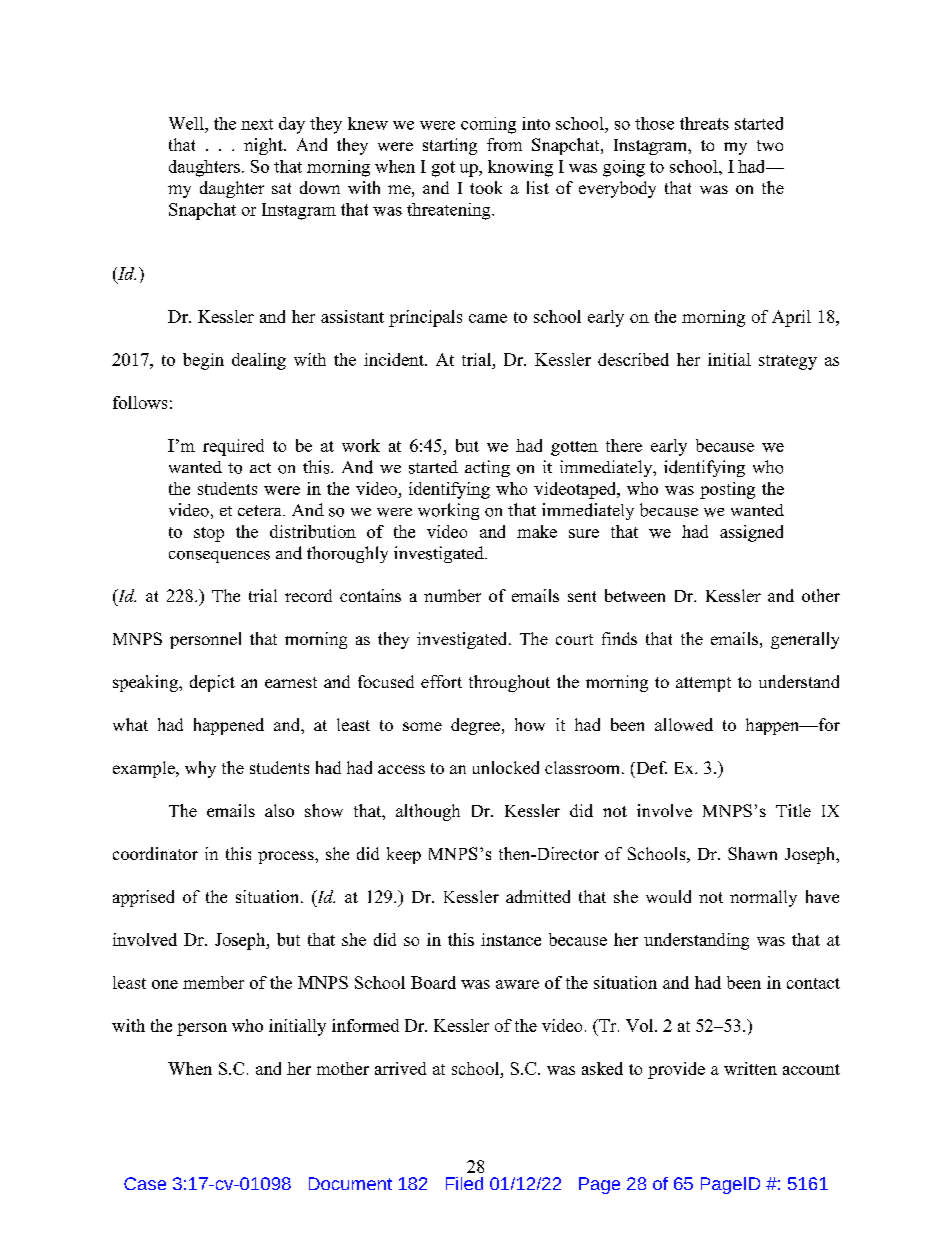 This screenshot has width=952, height=1233. Describe the element at coordinates (145, 1183) in the screenshot. I see `Case` at that location.
